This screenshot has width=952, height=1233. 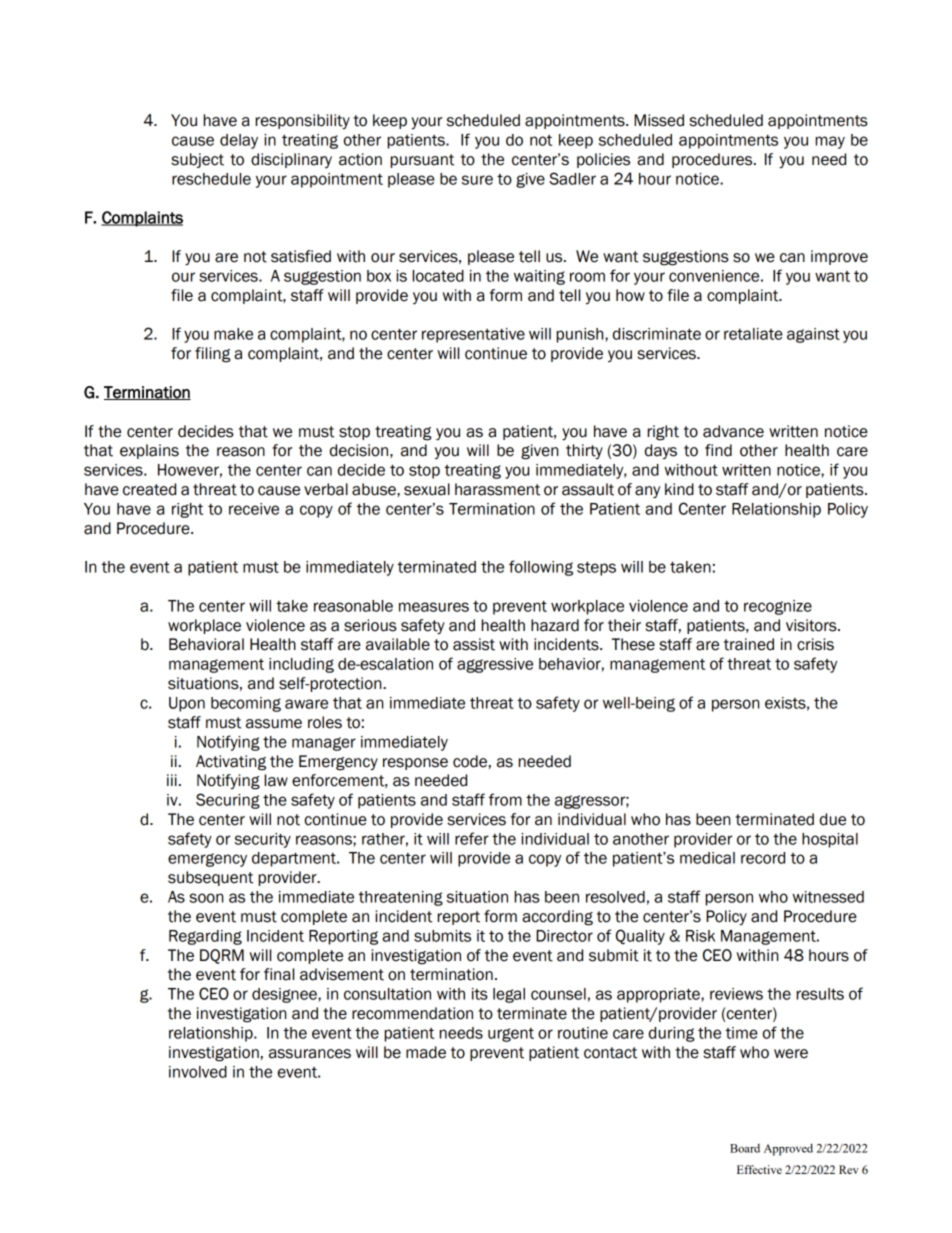 I want to click on trained, so click(x=749, y=644).
